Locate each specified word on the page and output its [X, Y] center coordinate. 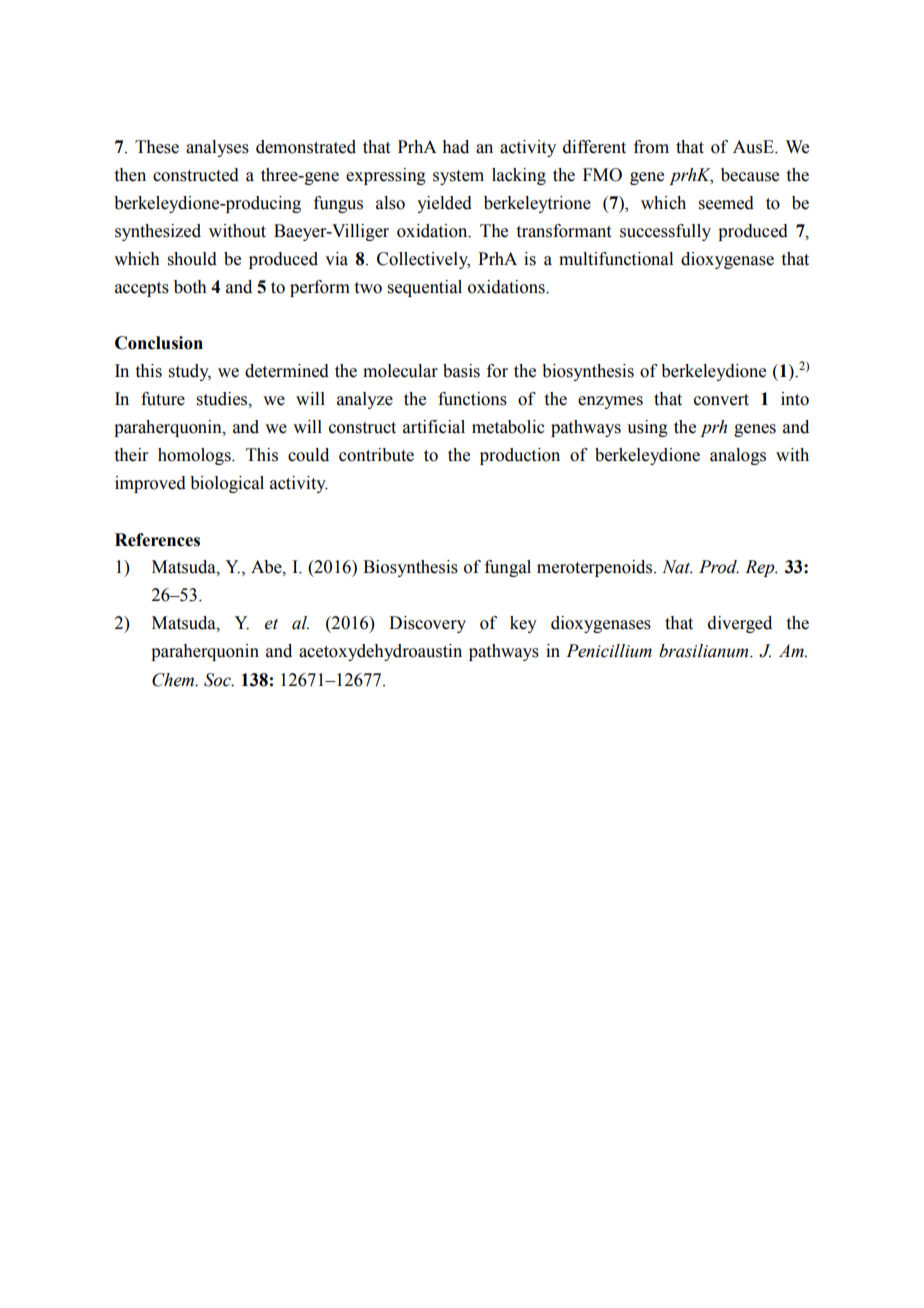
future [163, 399]
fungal [508, 568]
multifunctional [616, 259]
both [190, 287]
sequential [425, 288]
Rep [761, 568]
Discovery [427, 624]
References [157, 540]
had [455, 147]
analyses [217, 148]
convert [721, 400]
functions [472, 399]
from [651, 147]
